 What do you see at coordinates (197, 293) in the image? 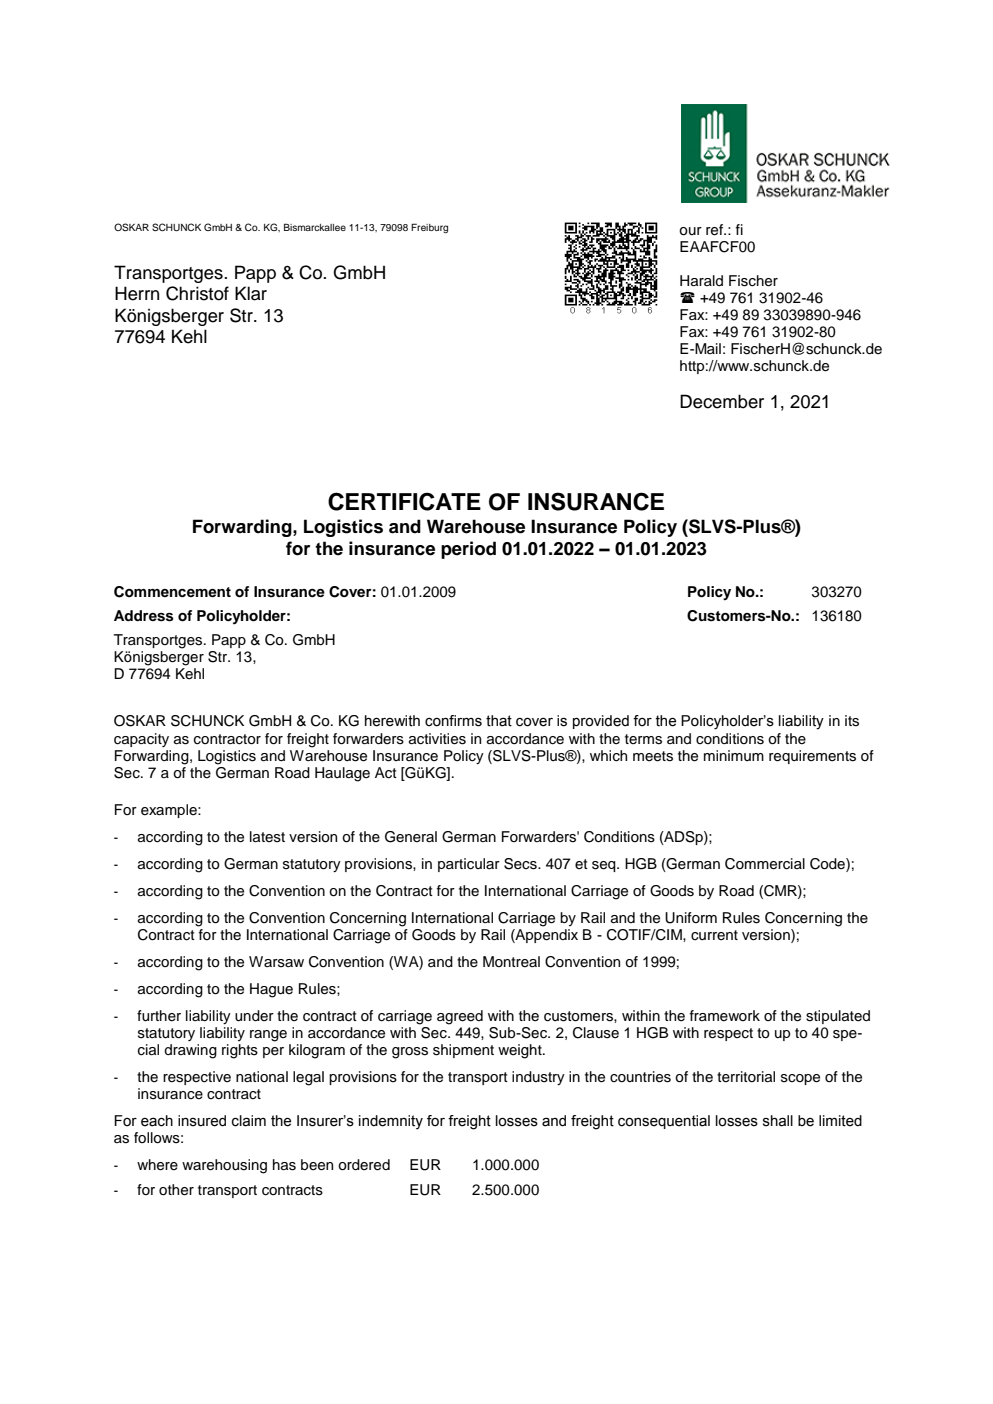
I see `Christof` at bounding box center [197, 293].
